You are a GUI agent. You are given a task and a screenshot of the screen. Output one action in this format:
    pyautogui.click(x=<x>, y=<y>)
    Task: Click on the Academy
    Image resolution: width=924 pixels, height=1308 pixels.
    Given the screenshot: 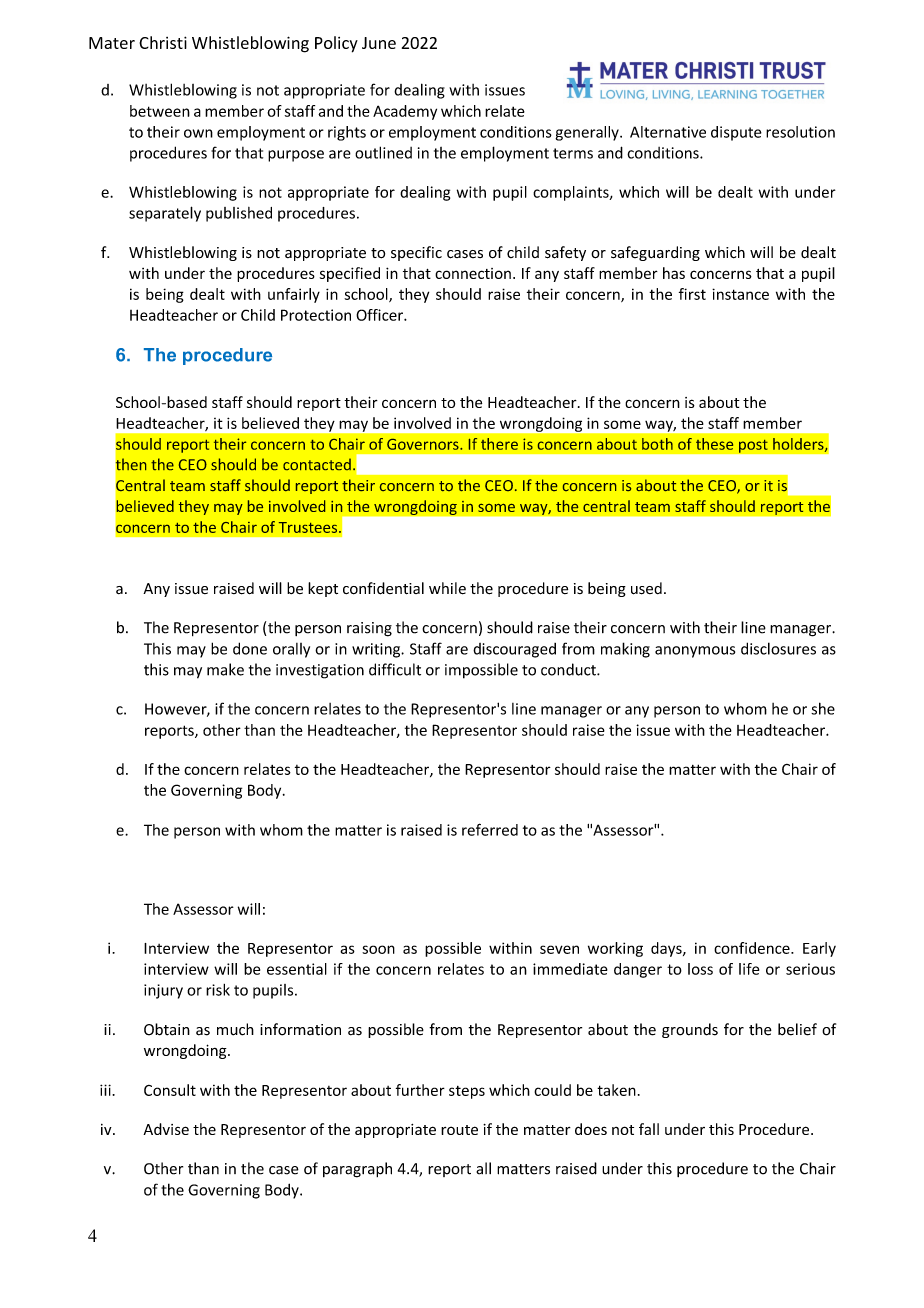 What is the action you would take?
    pyautogui.click(x=405, y=112)
